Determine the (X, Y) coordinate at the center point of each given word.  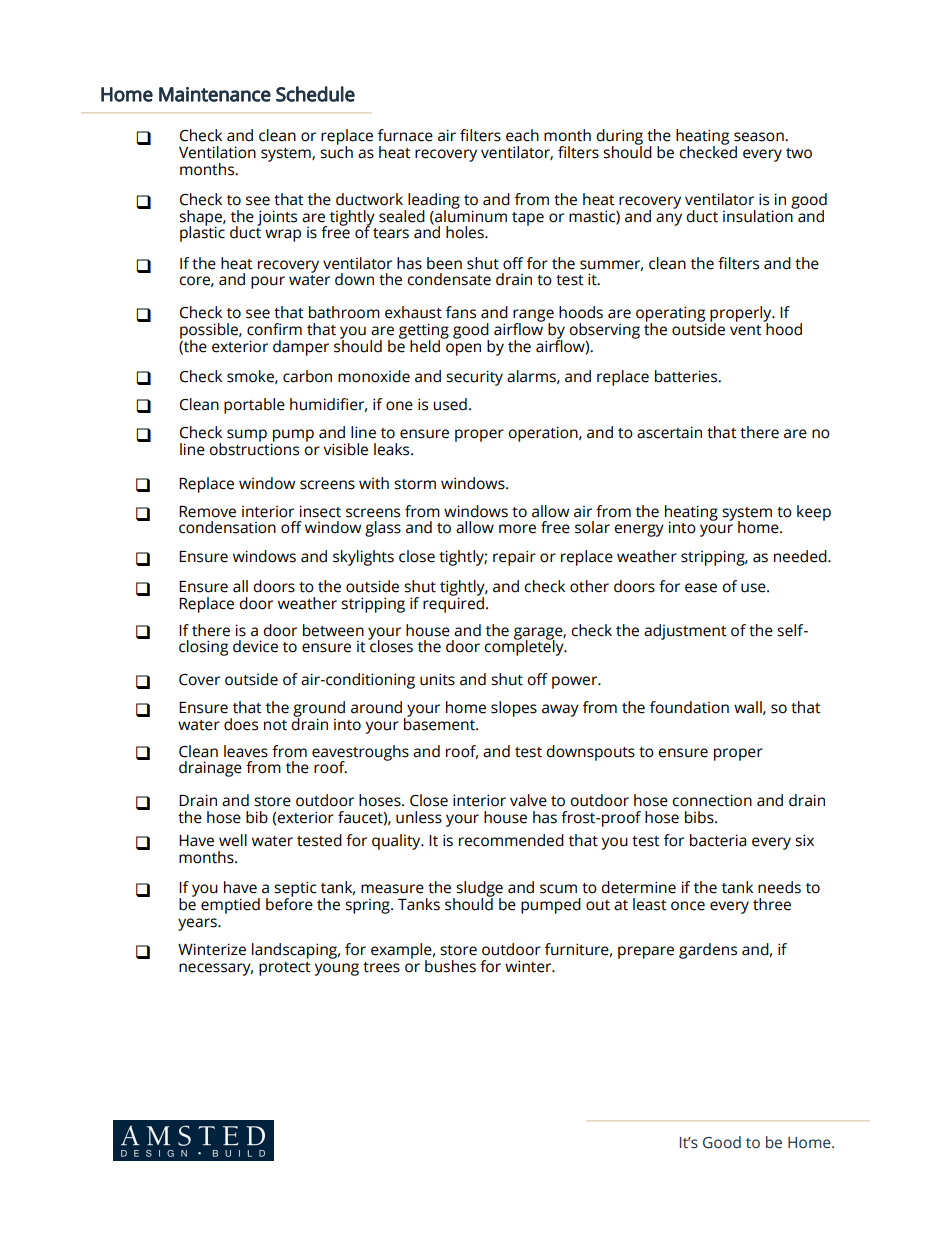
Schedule (315, 94)
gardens (708, 951)
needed (801, 556)
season (760, 137)
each (522, 135)
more (517, 529)
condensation (227, 527)
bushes (450, 966)
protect (285, 969)
